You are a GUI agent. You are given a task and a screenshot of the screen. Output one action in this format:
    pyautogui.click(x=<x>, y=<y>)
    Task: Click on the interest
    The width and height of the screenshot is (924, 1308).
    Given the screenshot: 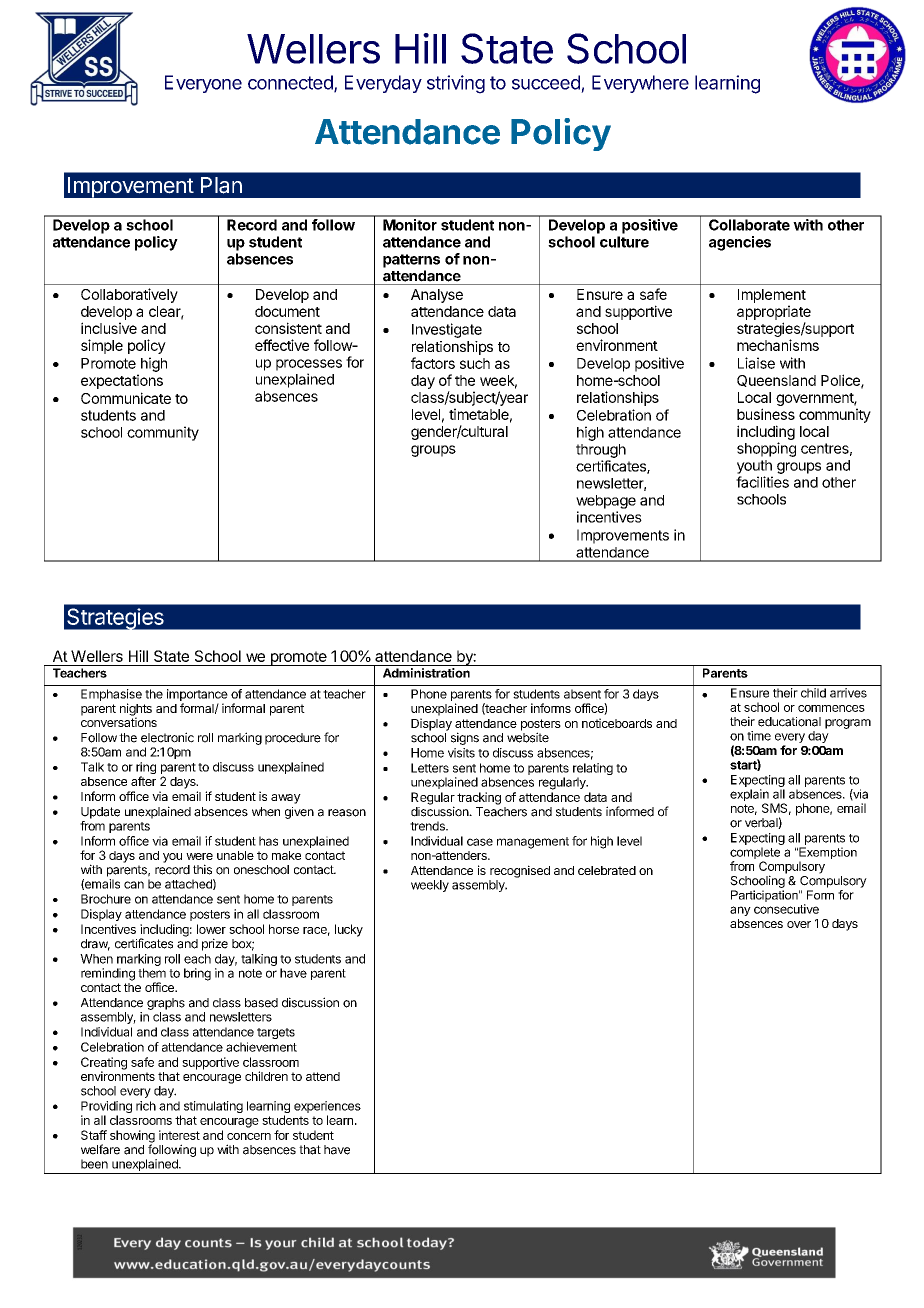 What is the action you would take?
    pyautogui.click(x=179, y=1135)
